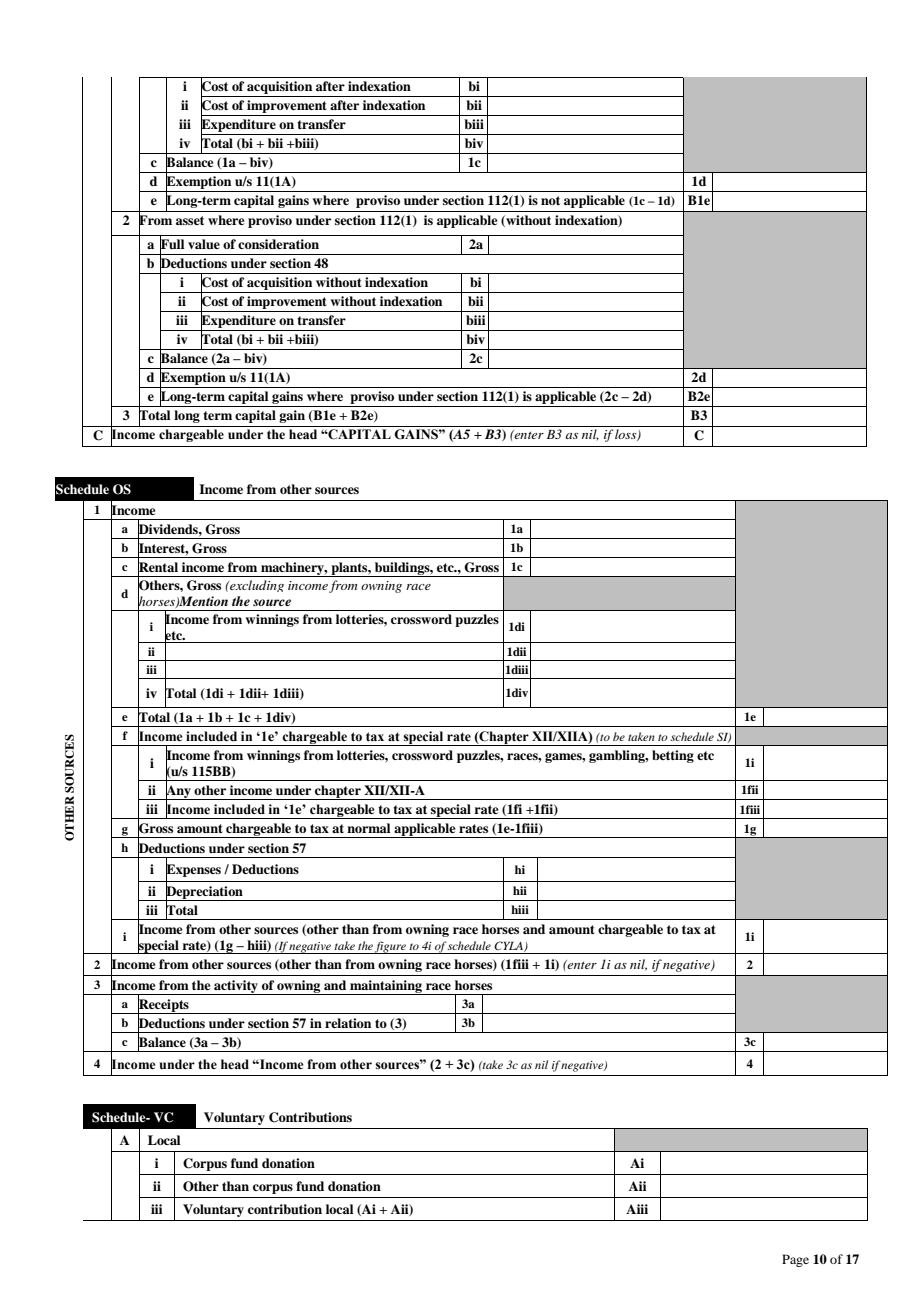 The height and width of the screenshot is (1308, 924). I want to click on consideration, so click(278, 244).
